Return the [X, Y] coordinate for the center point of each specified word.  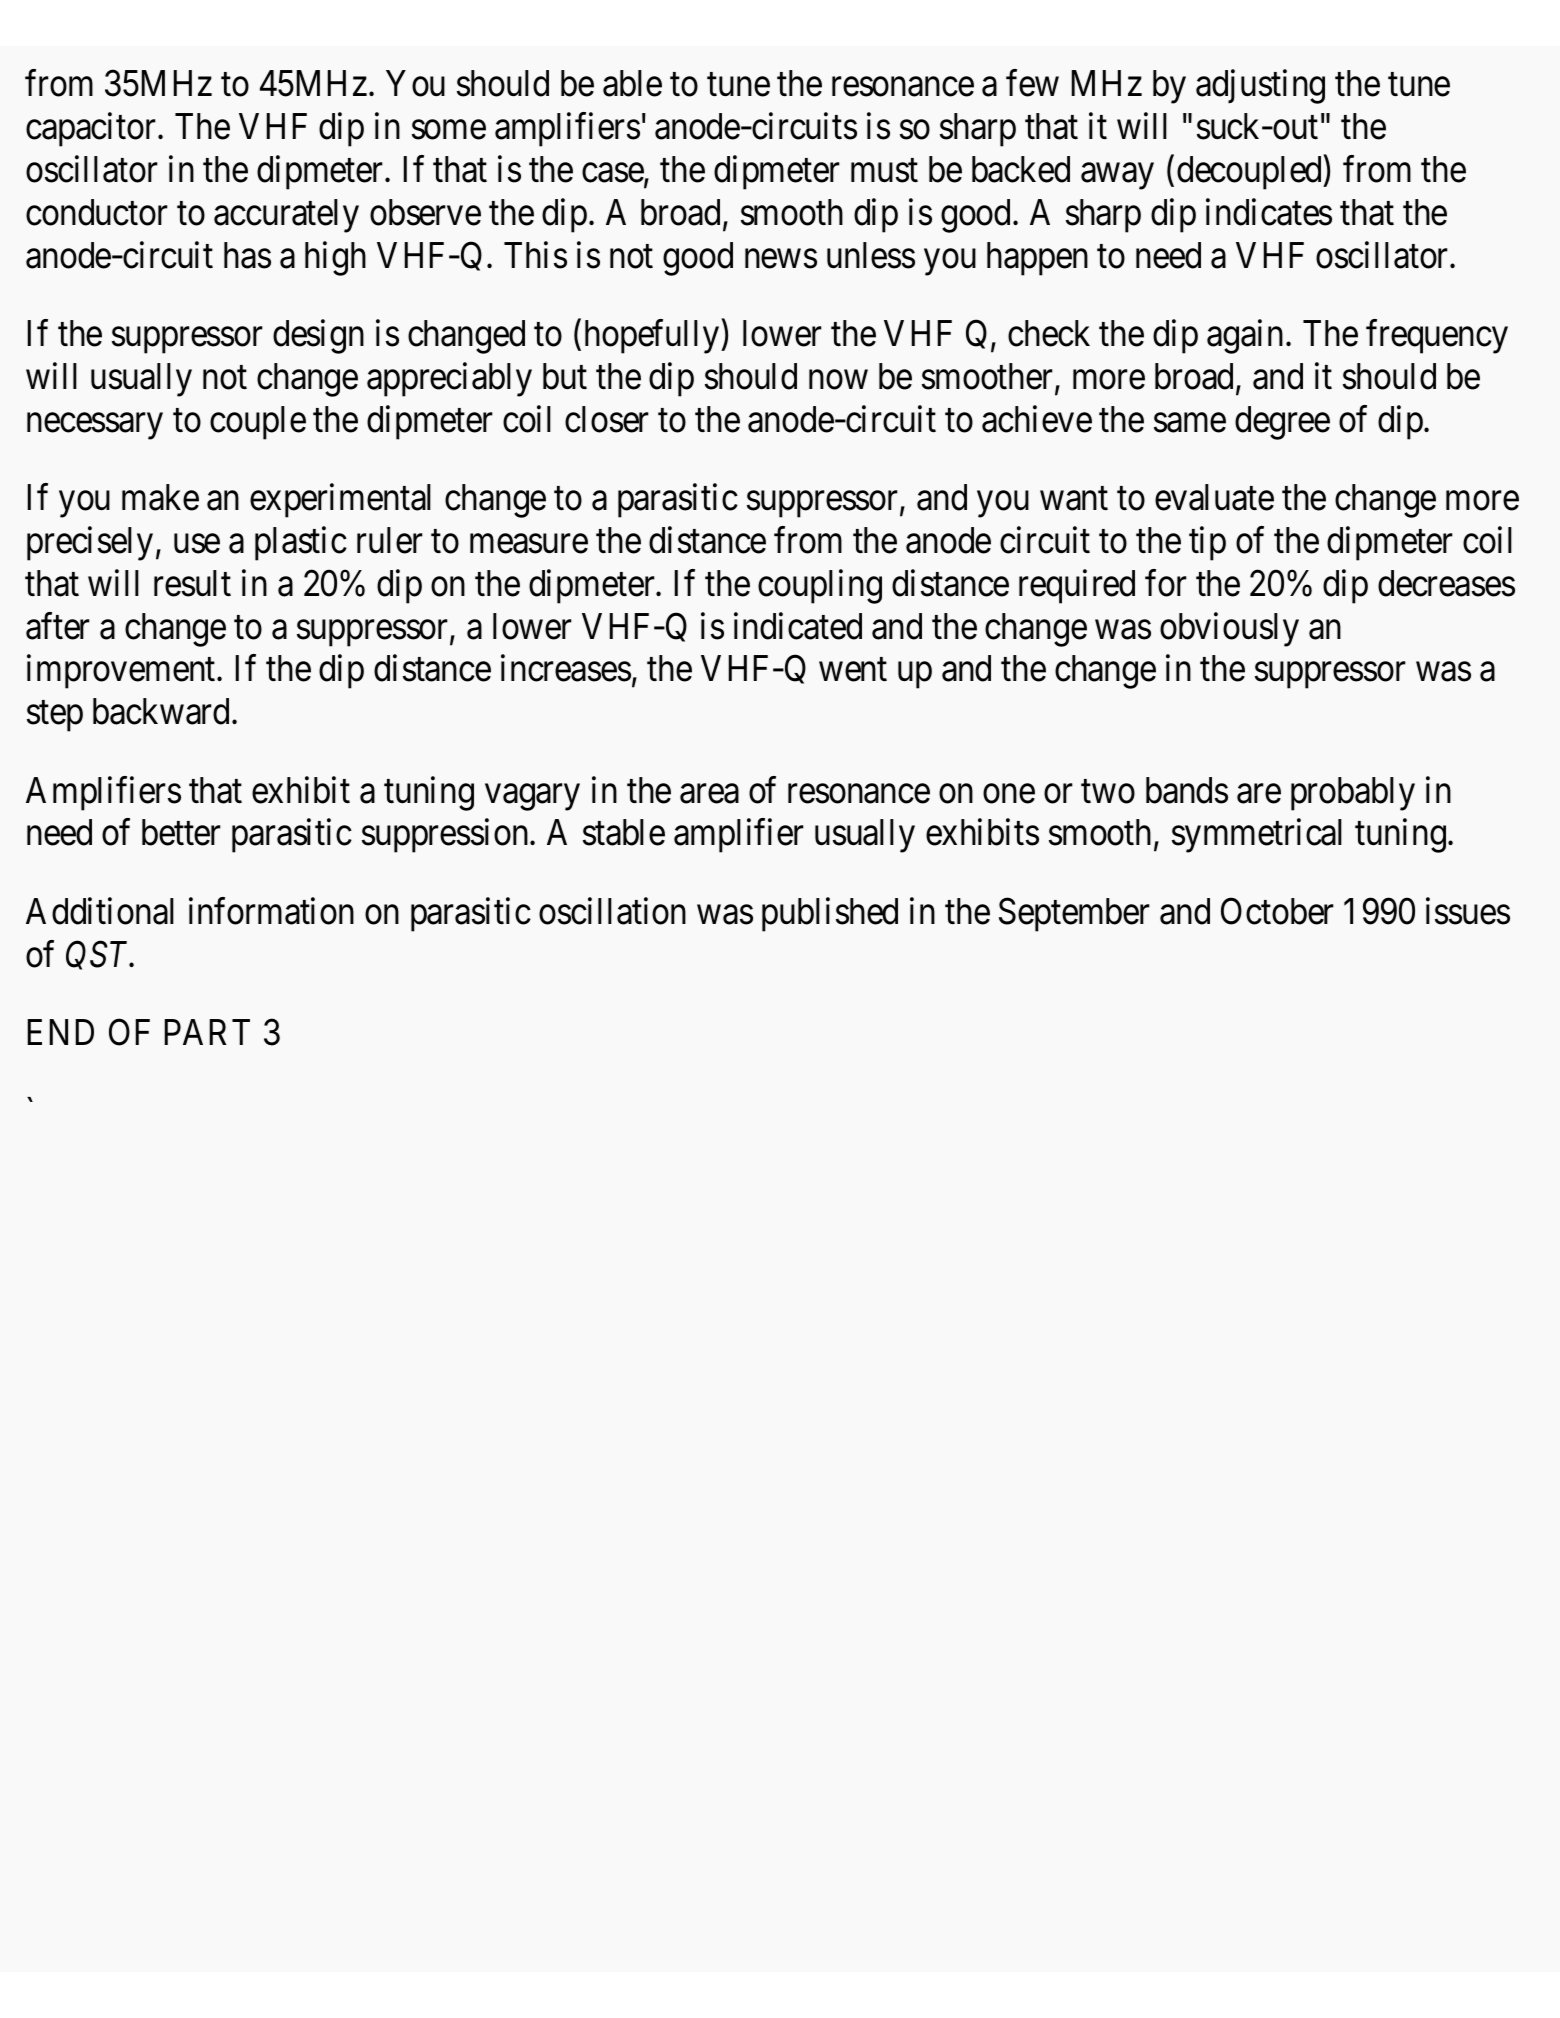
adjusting [1260, 87]
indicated [798, 626]
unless [871, 255]
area [709, 794]
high [335, 258]
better [181, 832]
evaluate [1214, 497]
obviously [1229, 629]
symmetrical [1257, 836]
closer [607, 419]
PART [207, 1032]
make [160, 497]
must [884, 171]
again [1245, 337]
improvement [122, 672]
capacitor [92, 130]
